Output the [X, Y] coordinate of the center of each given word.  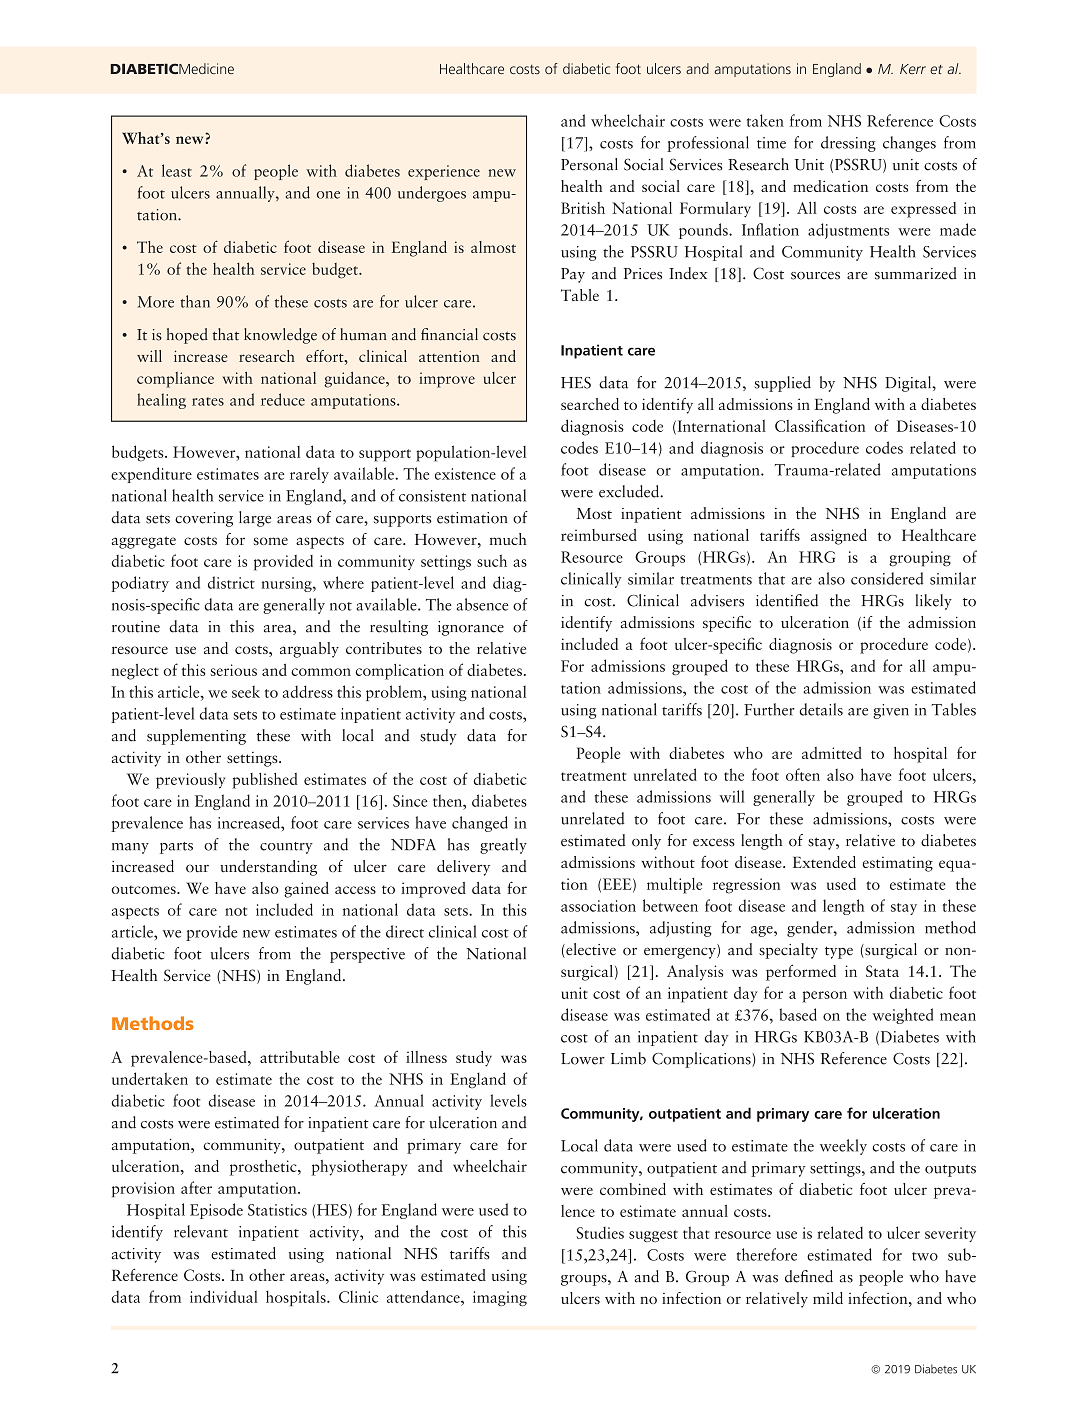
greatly [503, 846]
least [177, 170]
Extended [824, 862]
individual [224, 1296]
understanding [268, 868]
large [255, 519]
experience [444, 172]
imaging [500, 1298]
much [508, 539]
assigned [839, 537]
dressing [848, 144]
